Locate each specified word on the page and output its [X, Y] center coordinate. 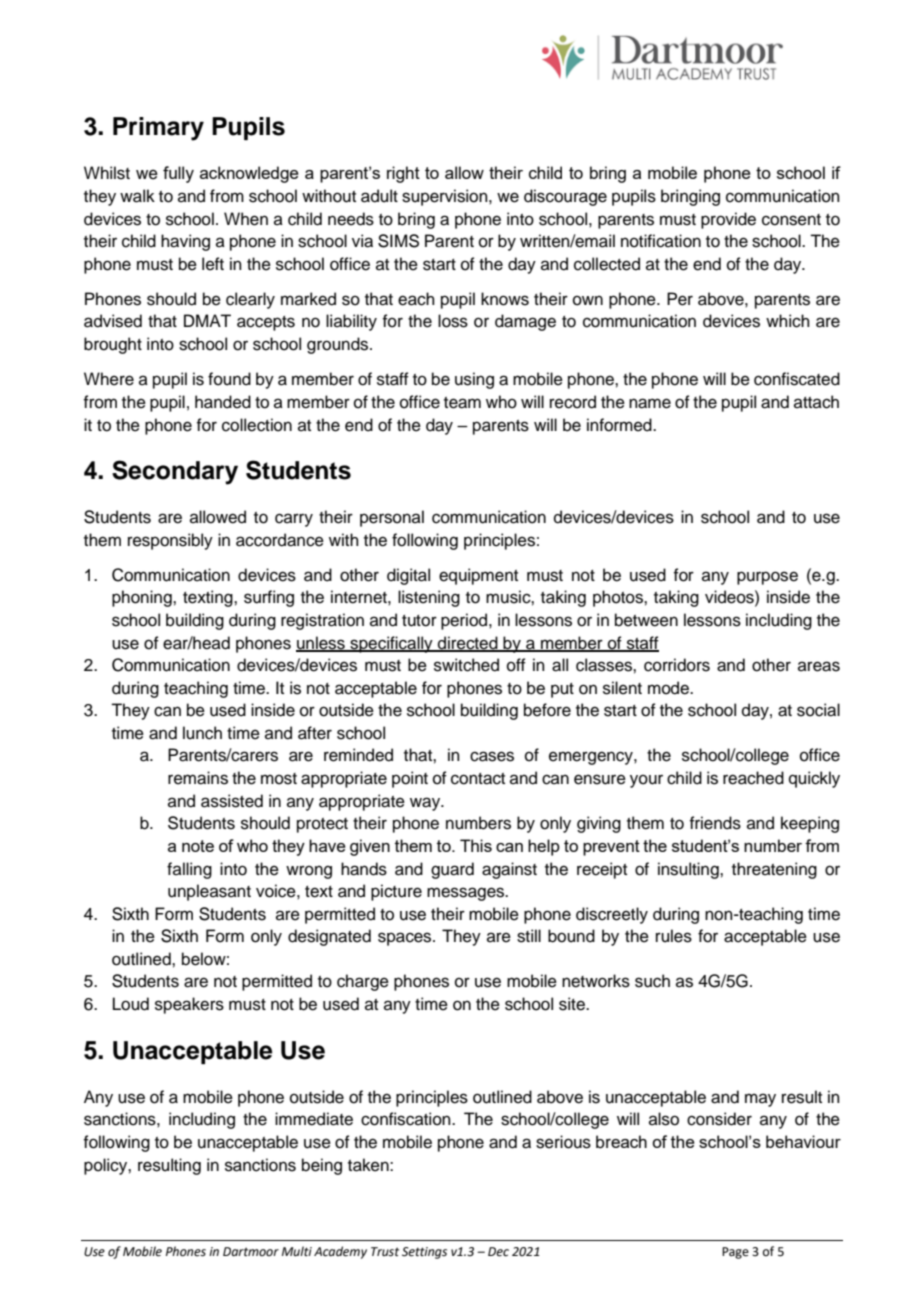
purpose [767, 578]
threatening [774, 870]
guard [452, 870]
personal [392, 518]
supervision [446, 197]
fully [178, 174]
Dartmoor [251, 1251]
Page [735, 1253]
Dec [498, 1252]
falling [189, 870]
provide [728, 220]
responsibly [170, 541]
